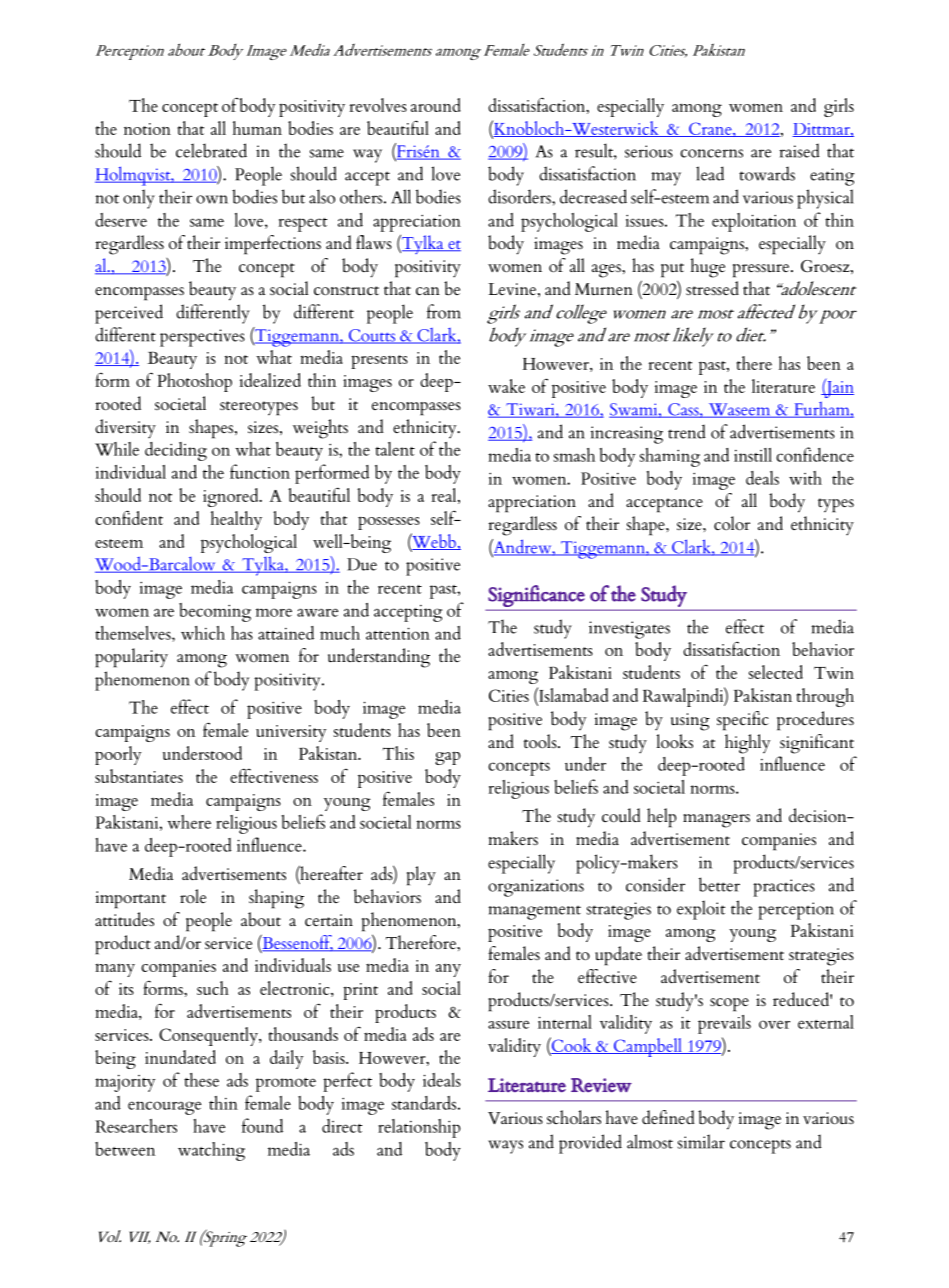  What do you see at coordinates (436, 105) in the document?
I see `around` at bounding box center [436, 105].
